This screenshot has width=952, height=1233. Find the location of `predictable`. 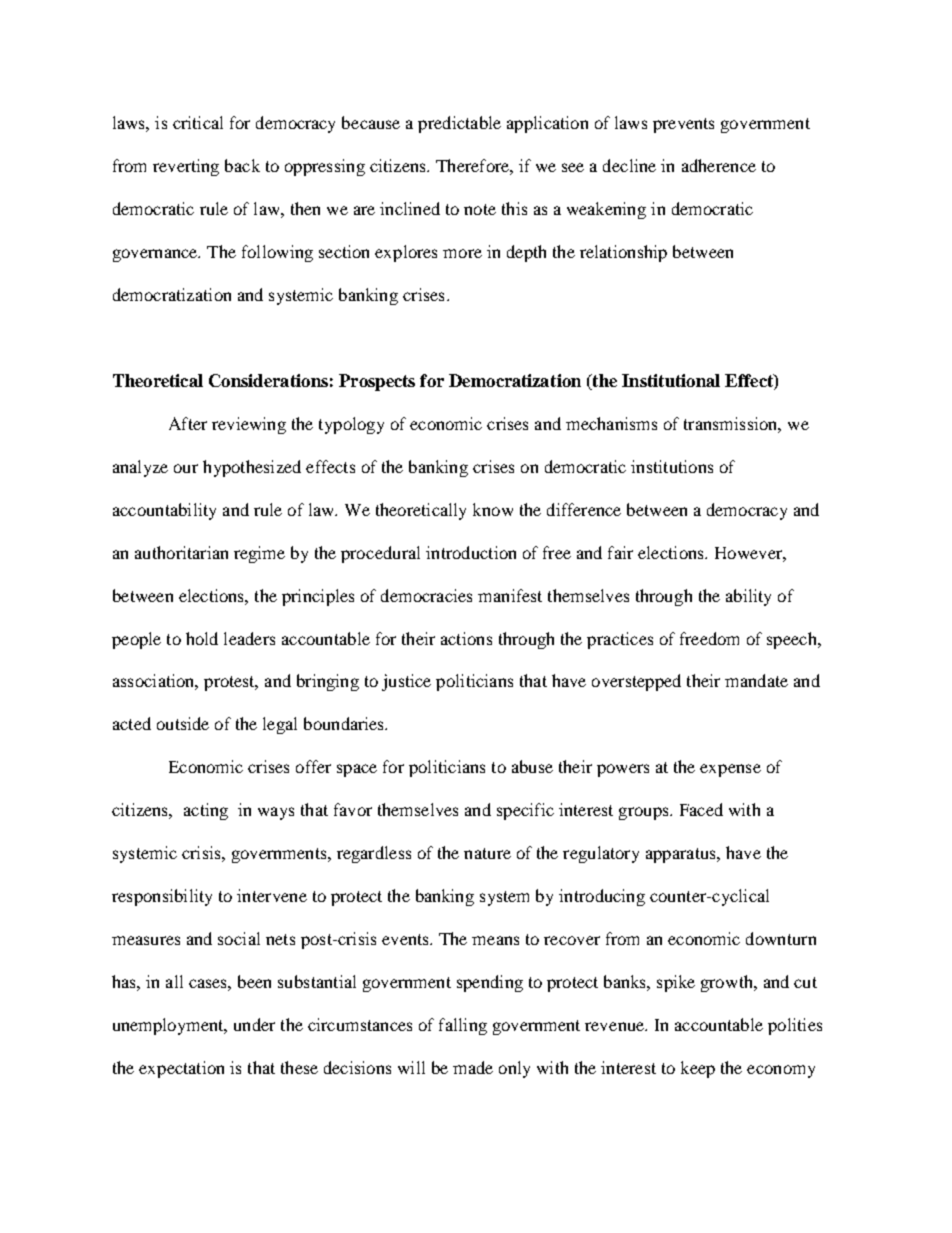

predictable is located at coordinates (459, 124).
